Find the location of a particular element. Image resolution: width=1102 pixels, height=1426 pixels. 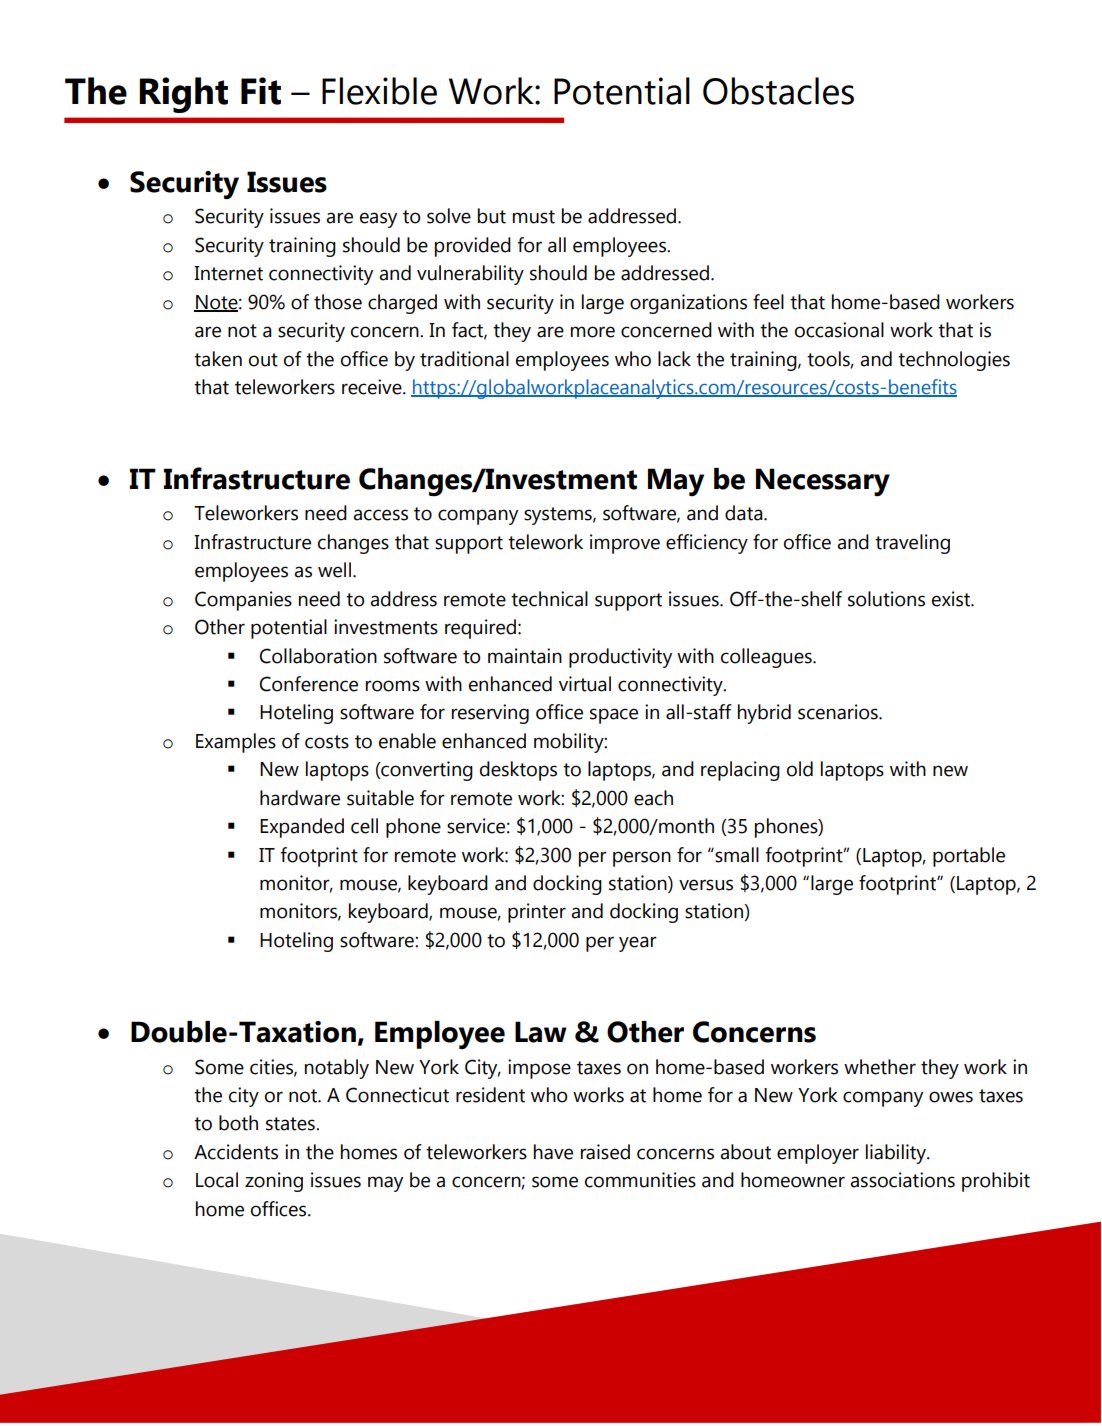

states is located at coordinates (291, 1124).
